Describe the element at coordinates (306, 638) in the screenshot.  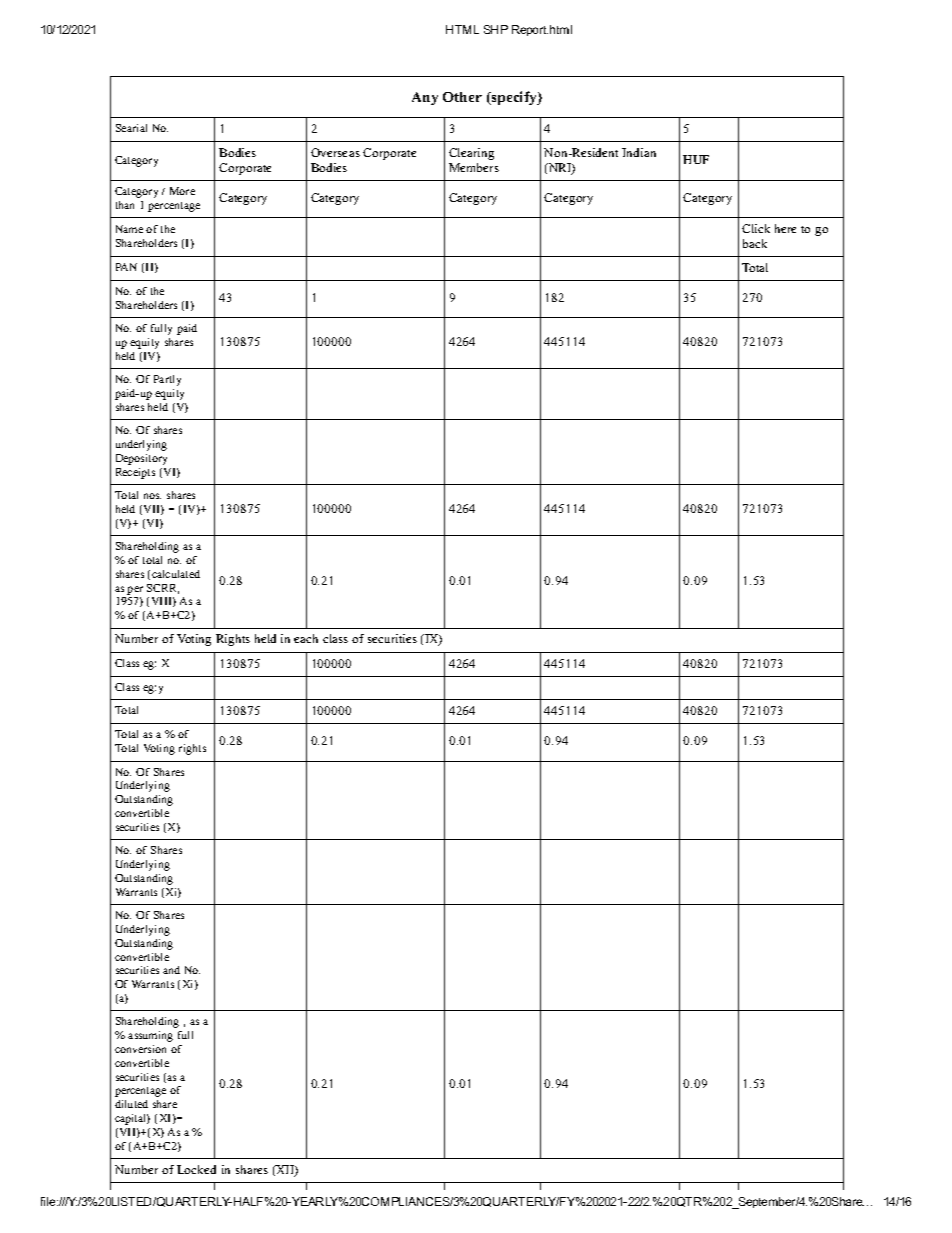
I see `each` at that location.
